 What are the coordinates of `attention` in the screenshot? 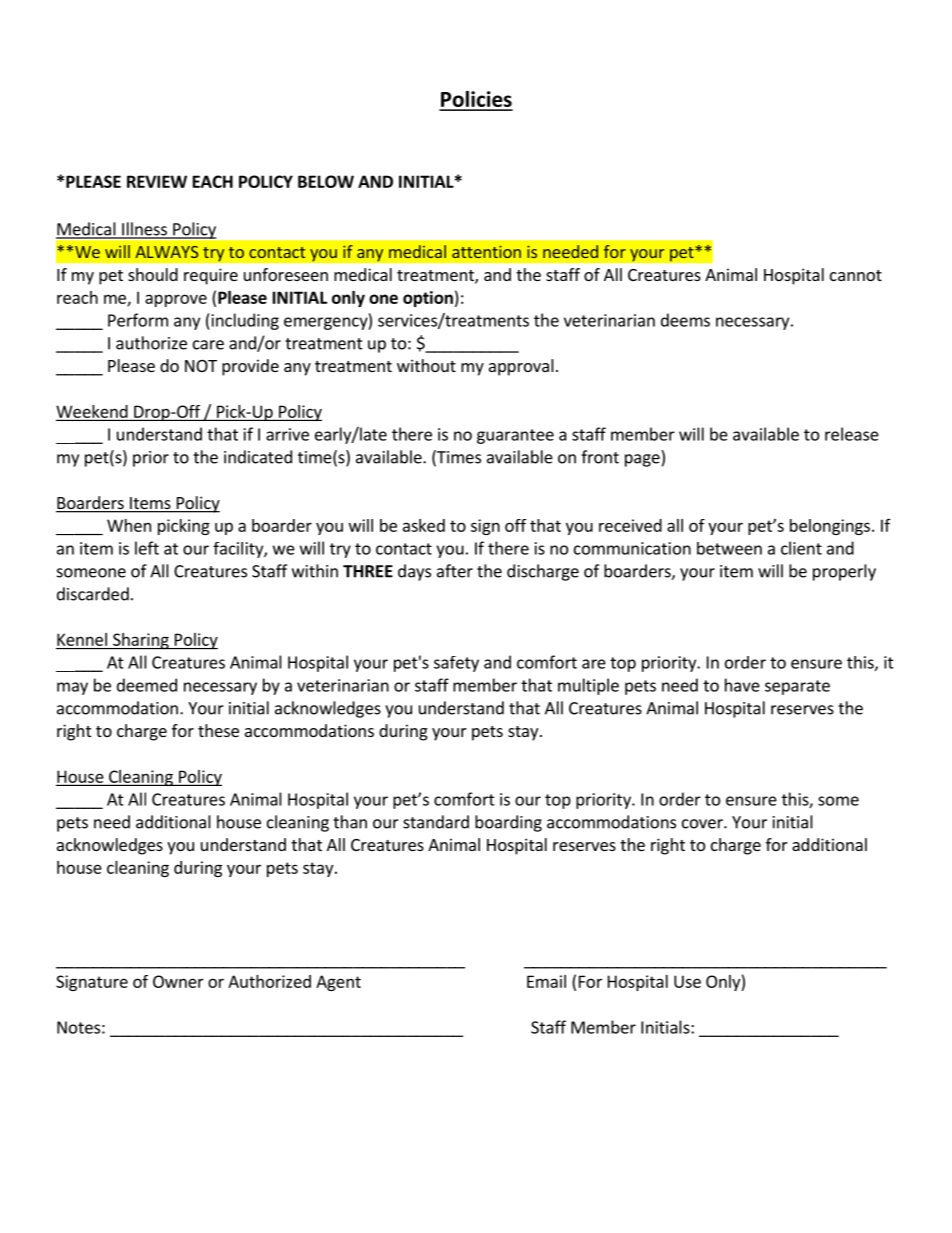 It's located at (486, 252).
